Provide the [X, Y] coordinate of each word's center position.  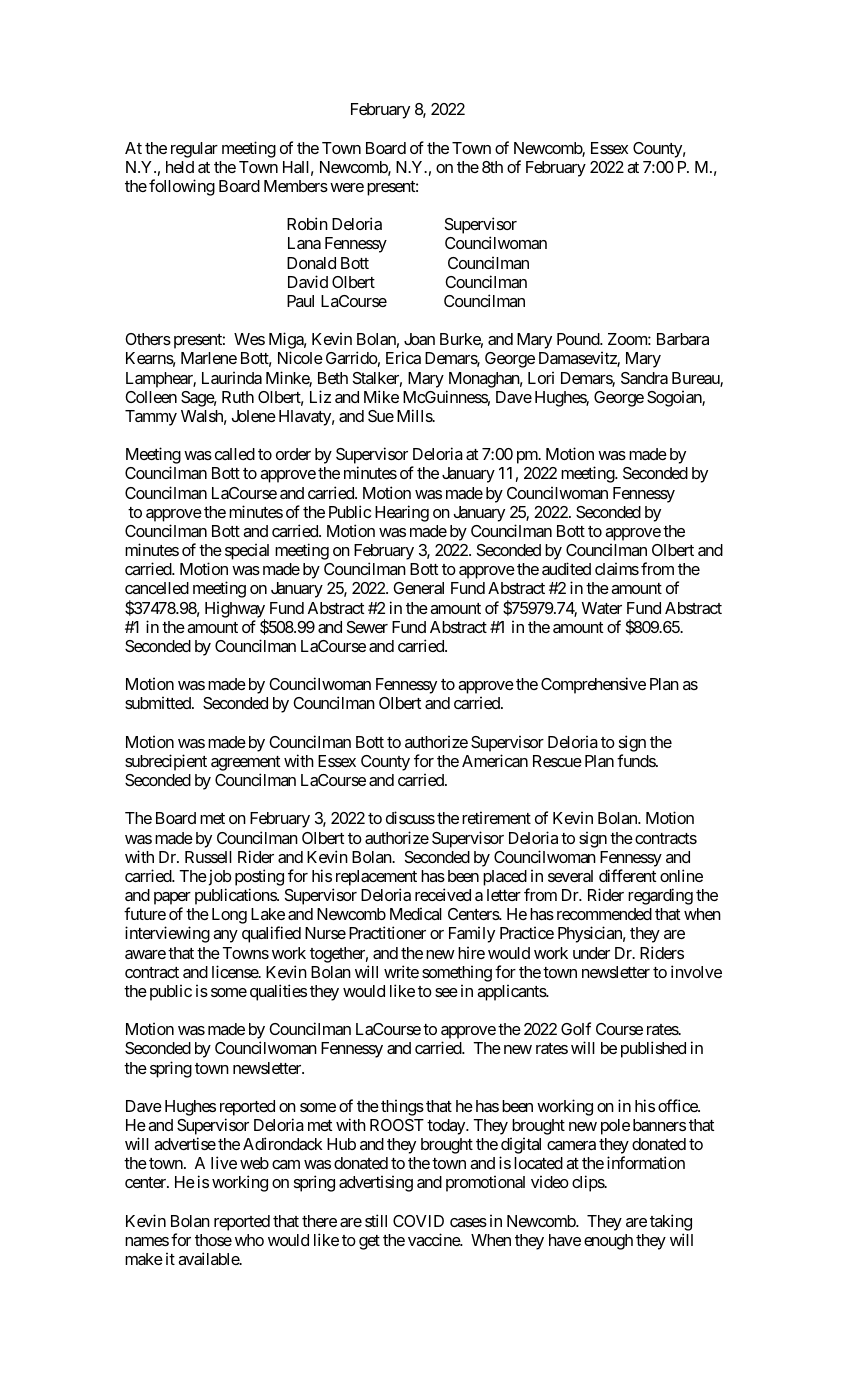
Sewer [367, 627]
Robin [307, 223]
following [182, 187]
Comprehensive [593, 685]
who [249, 1240]
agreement [246, 763]
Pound [579, 339]
